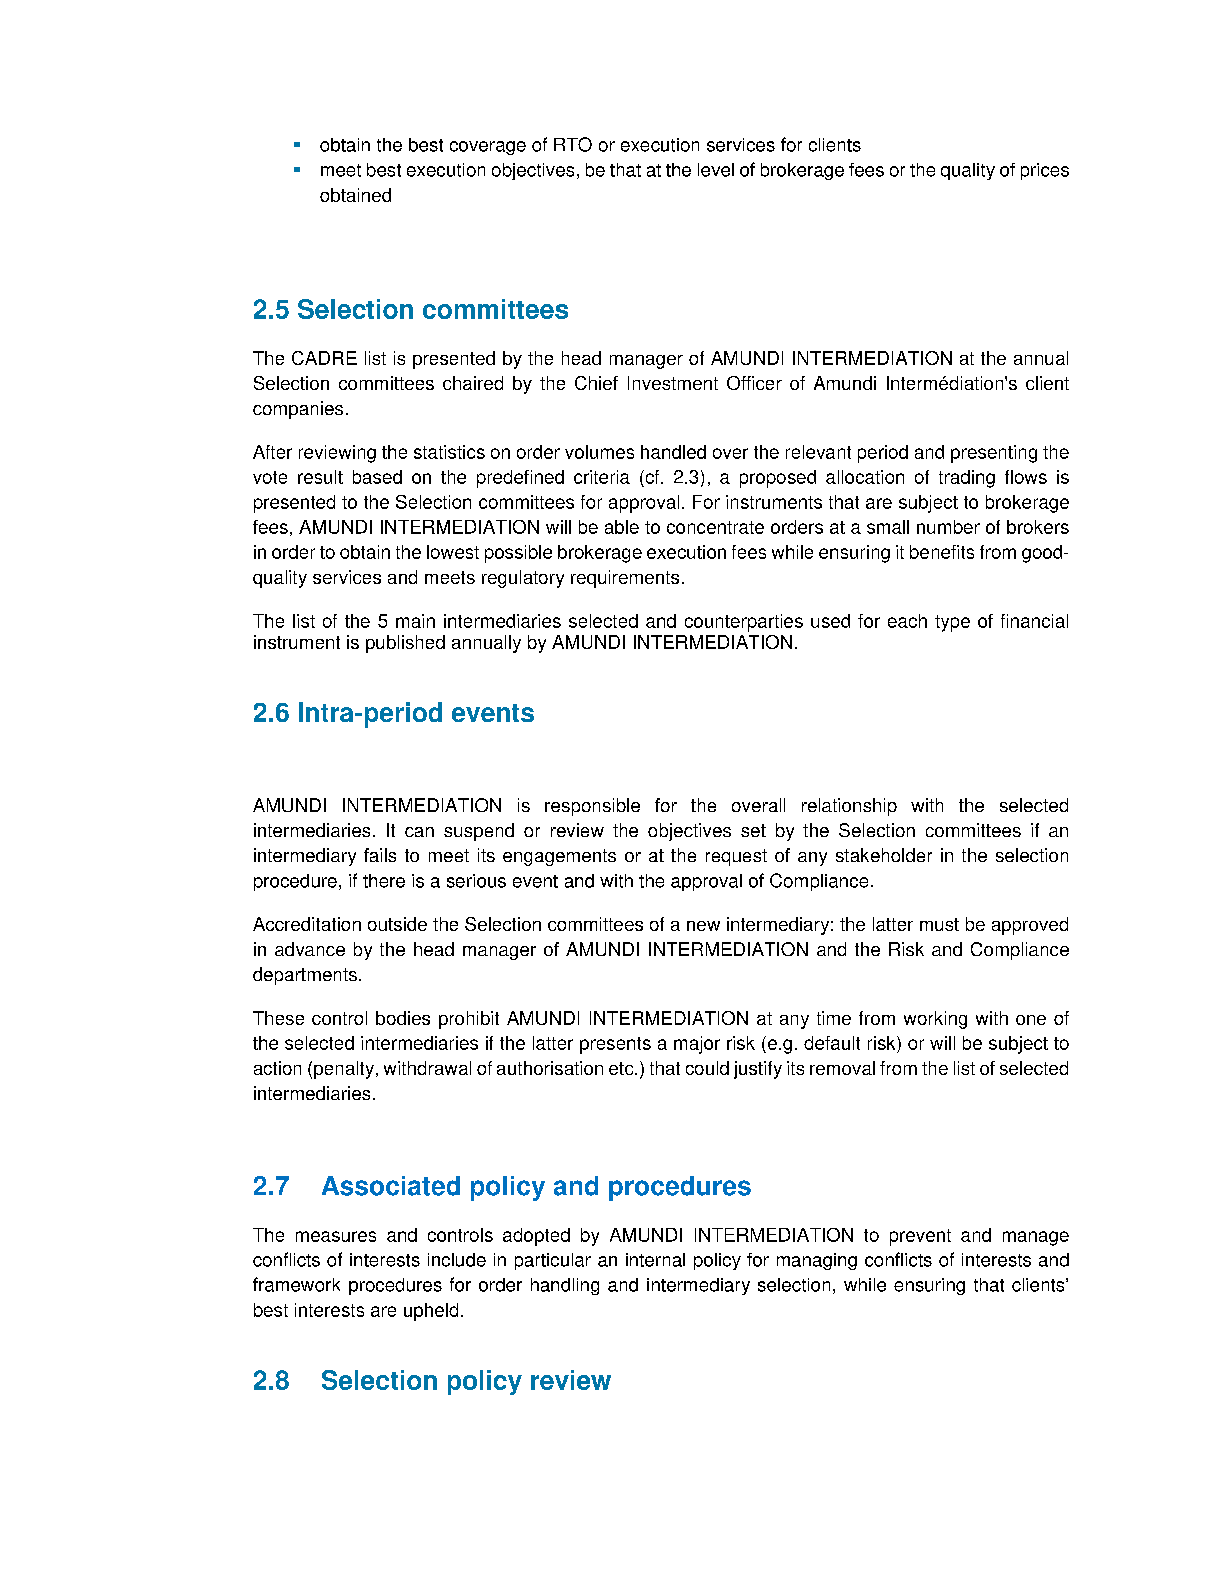 The width and height of the document is (1230, 1592). What do you see at coordinates (716, 170) in the document?
I see `level` at bounding box center [716, 170].
